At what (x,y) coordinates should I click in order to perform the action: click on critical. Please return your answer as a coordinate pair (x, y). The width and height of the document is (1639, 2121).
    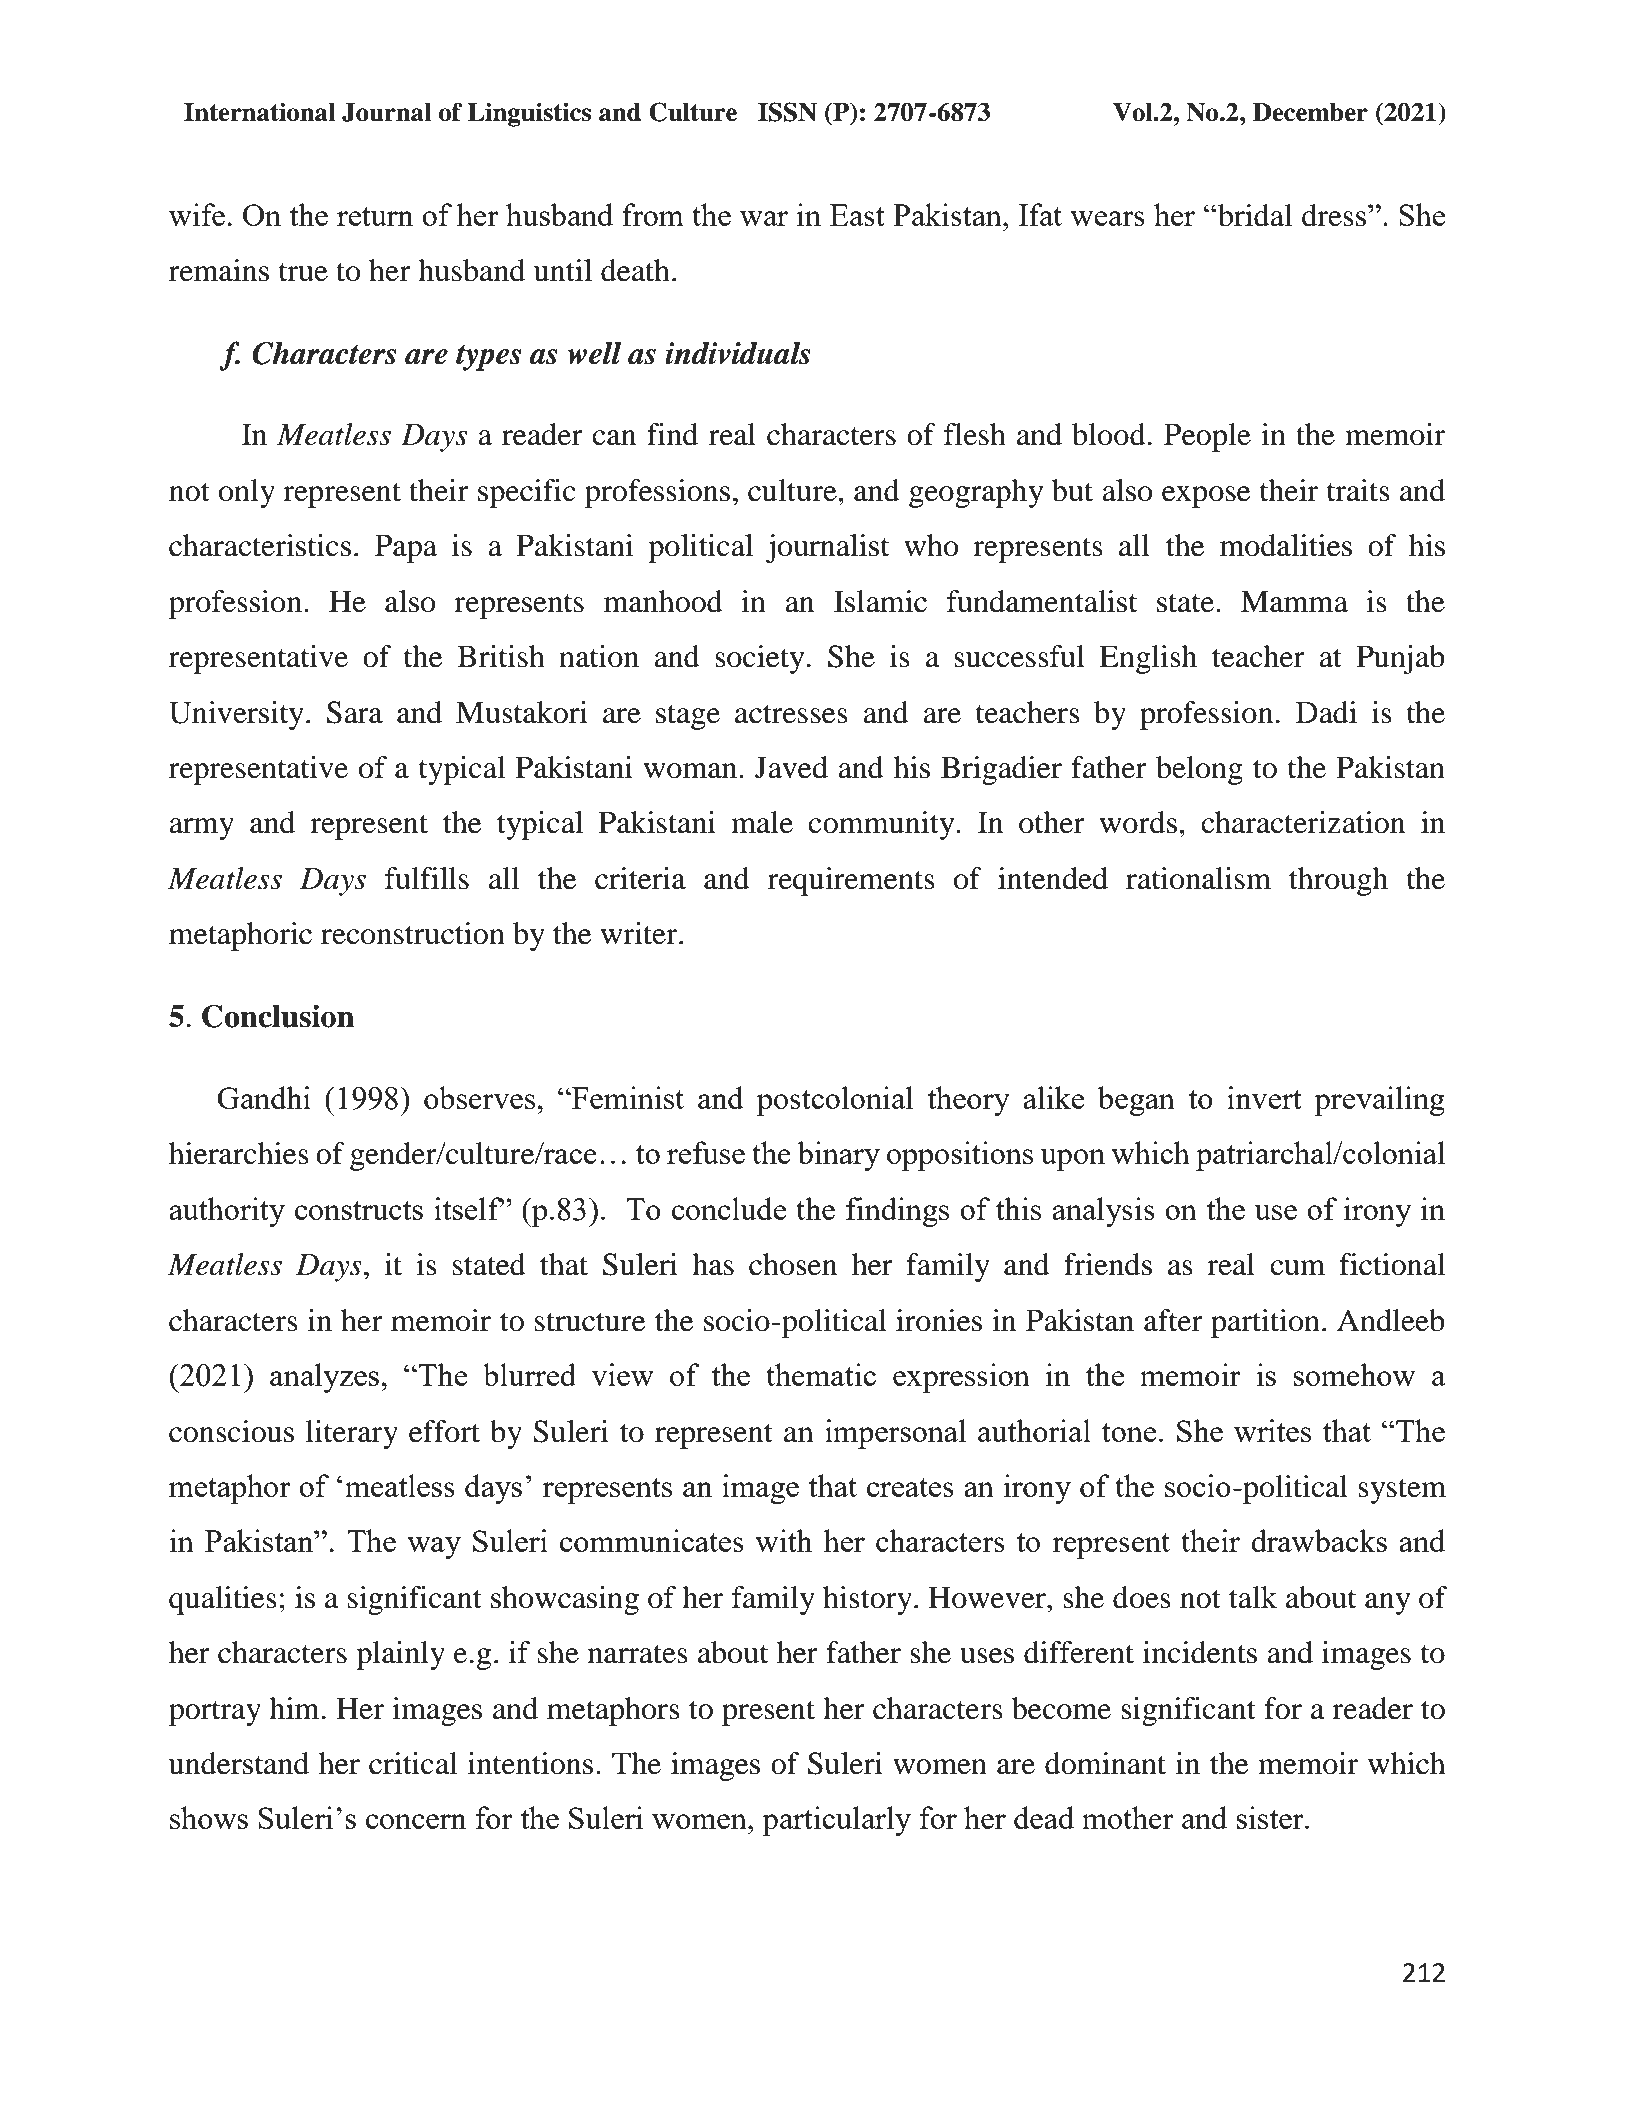
    Looking at the image, I should click on (413, 1763).
